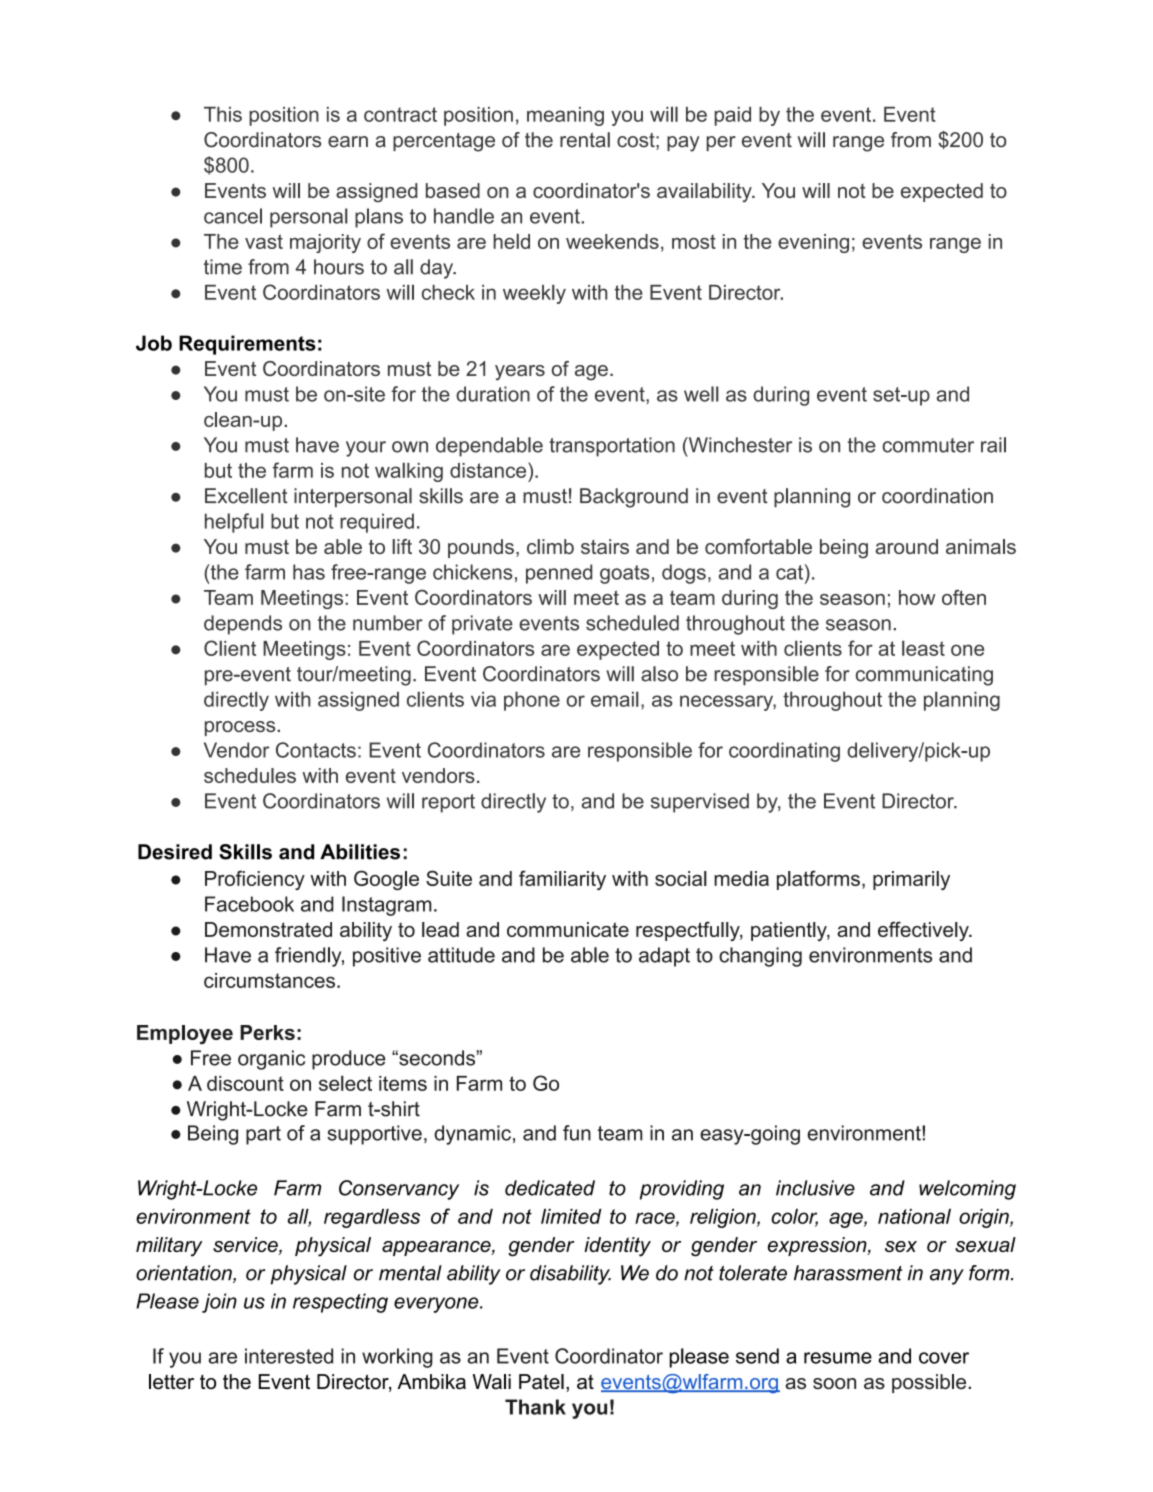  Describe the element at coordinates (223, 114) in the screenshot. I see `This` at that location.
